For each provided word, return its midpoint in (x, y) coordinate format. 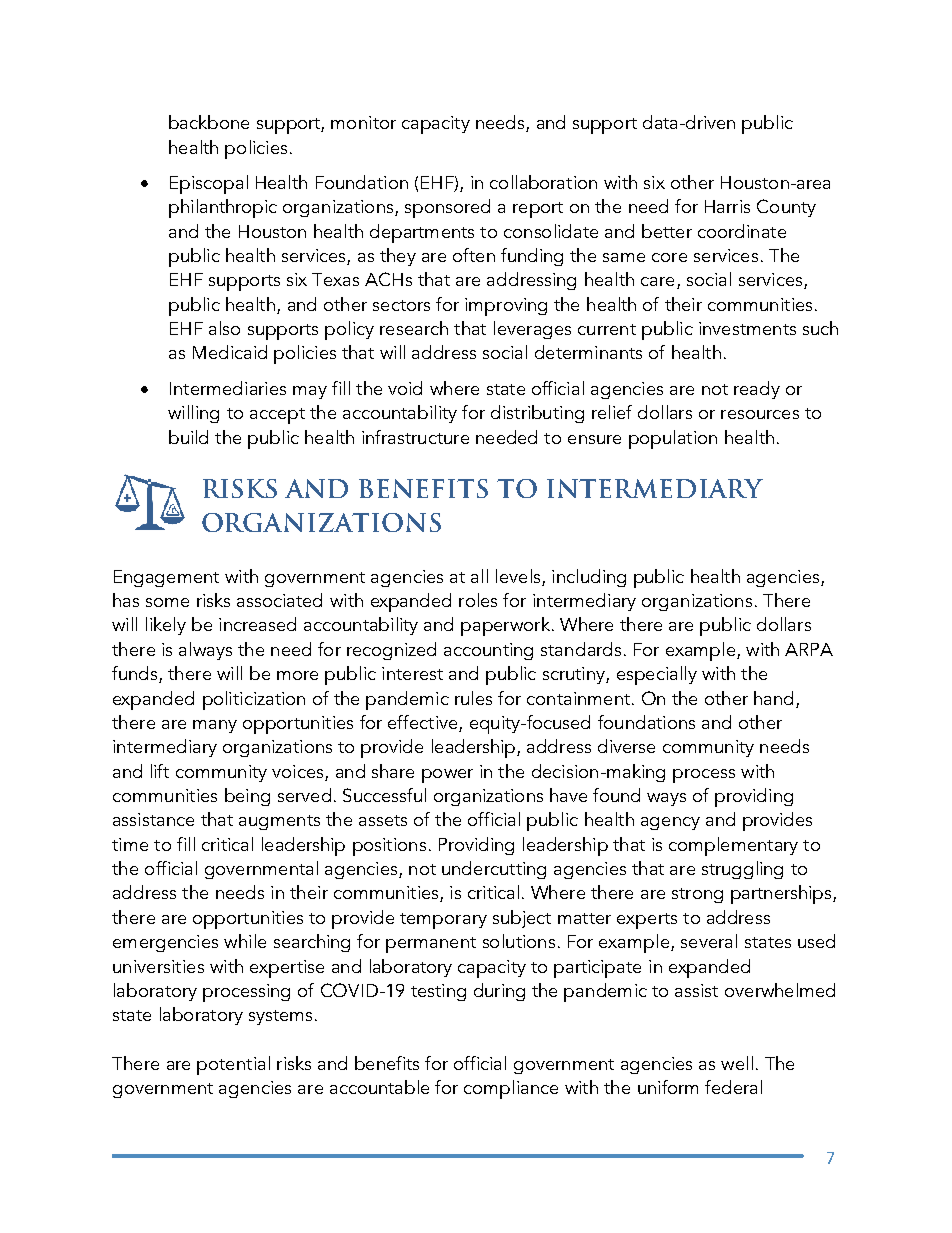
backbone (209, 122)
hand (773, 698)
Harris (727, 206)
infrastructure (415, 437)
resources (760, 414)
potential (233, 1065)
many (215, 726)
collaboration (543, 182)
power (447, 776)
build (188, 437)
